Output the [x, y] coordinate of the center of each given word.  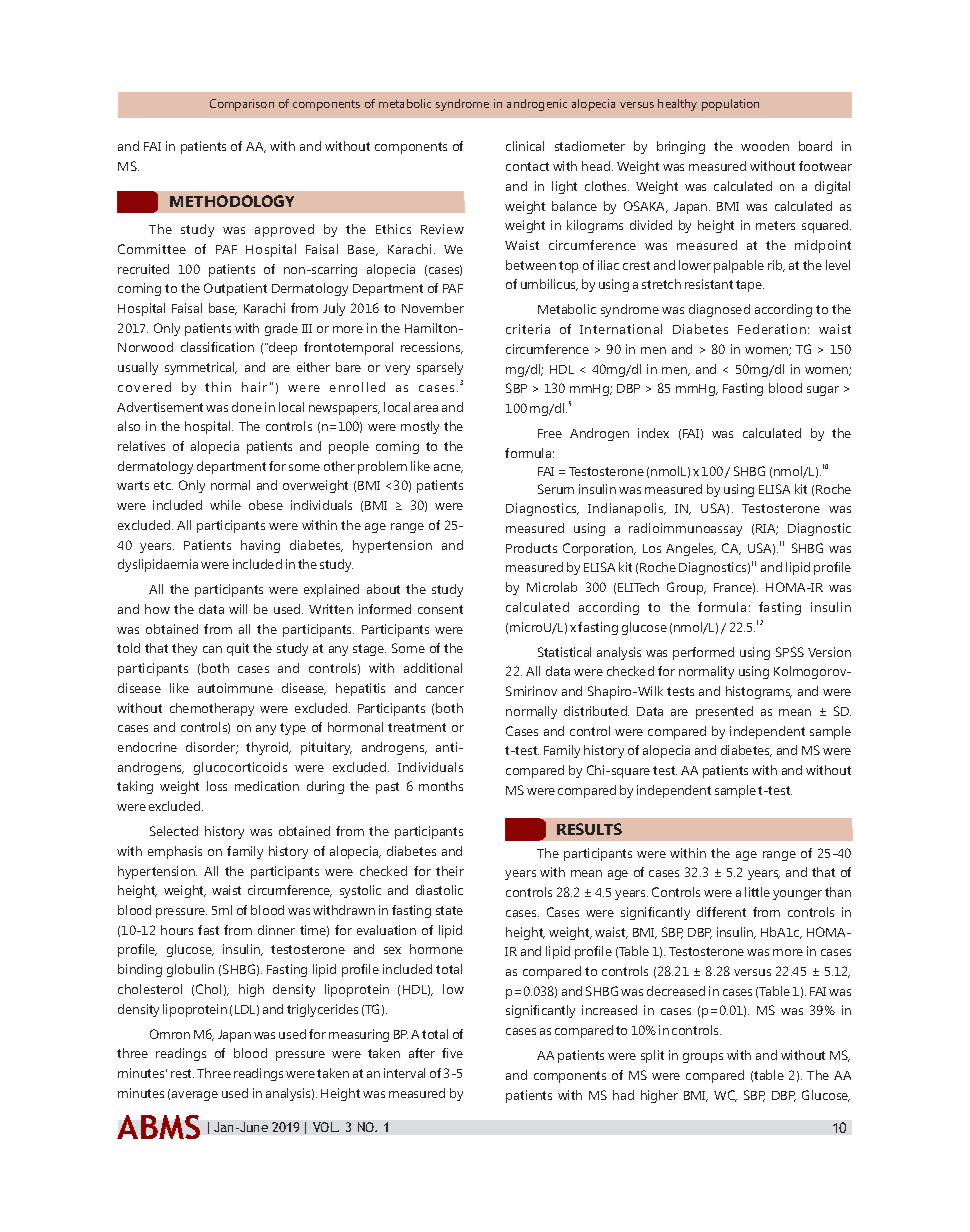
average [195, 1096]
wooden [765, 146]
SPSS [790, 652]
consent [440, 609]
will [238, 609]
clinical [525, 146]
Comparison [242, 105]
